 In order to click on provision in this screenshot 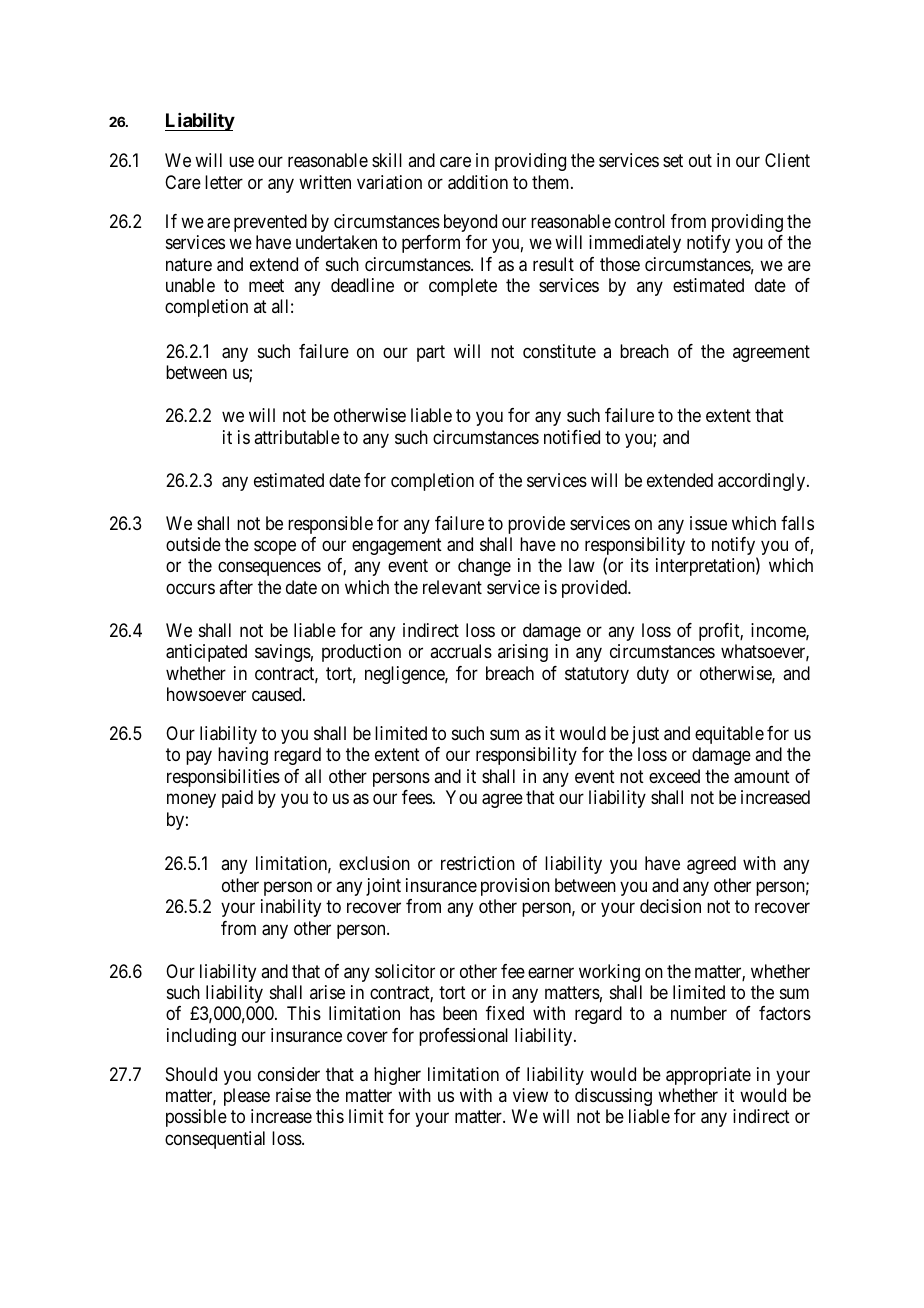, I will do `click(515, 887)`.
